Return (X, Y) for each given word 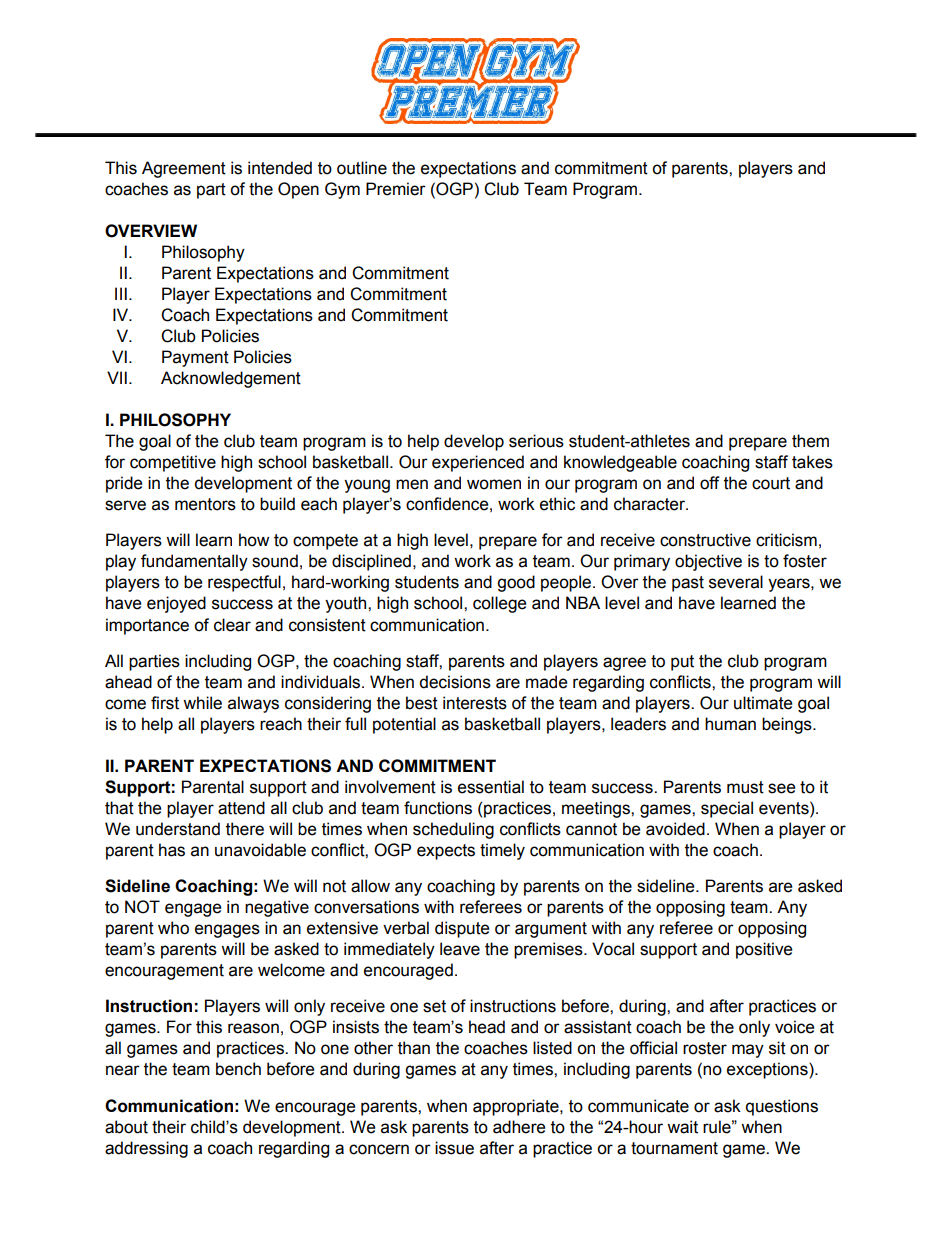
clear (232, 625)
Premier (396, 189)
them (810, 441)
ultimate (763, 703)
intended (280, 168)
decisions (455, 682)
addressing (146, 1149)
